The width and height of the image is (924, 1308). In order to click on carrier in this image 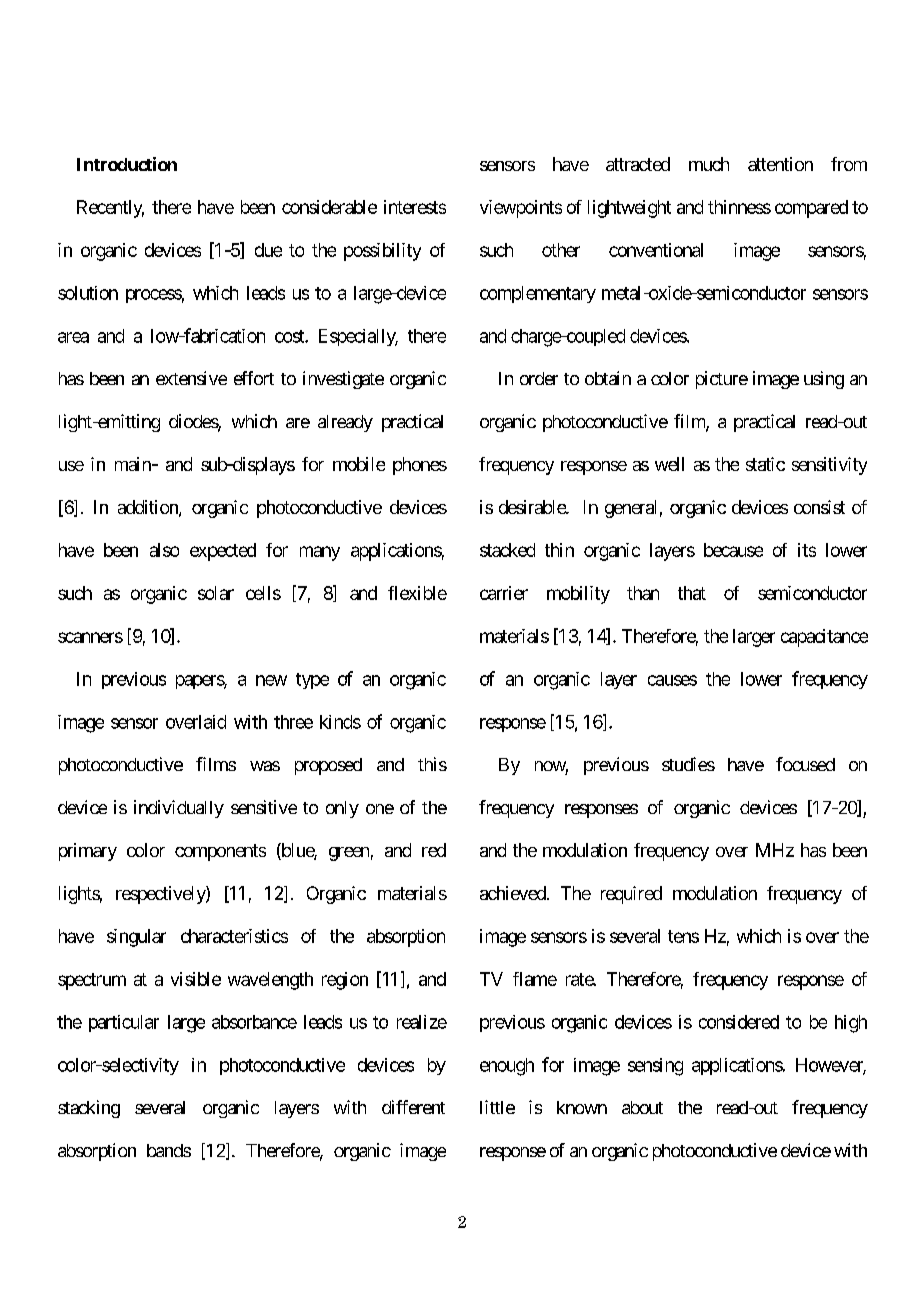, I will do `click(504, 593)`.
